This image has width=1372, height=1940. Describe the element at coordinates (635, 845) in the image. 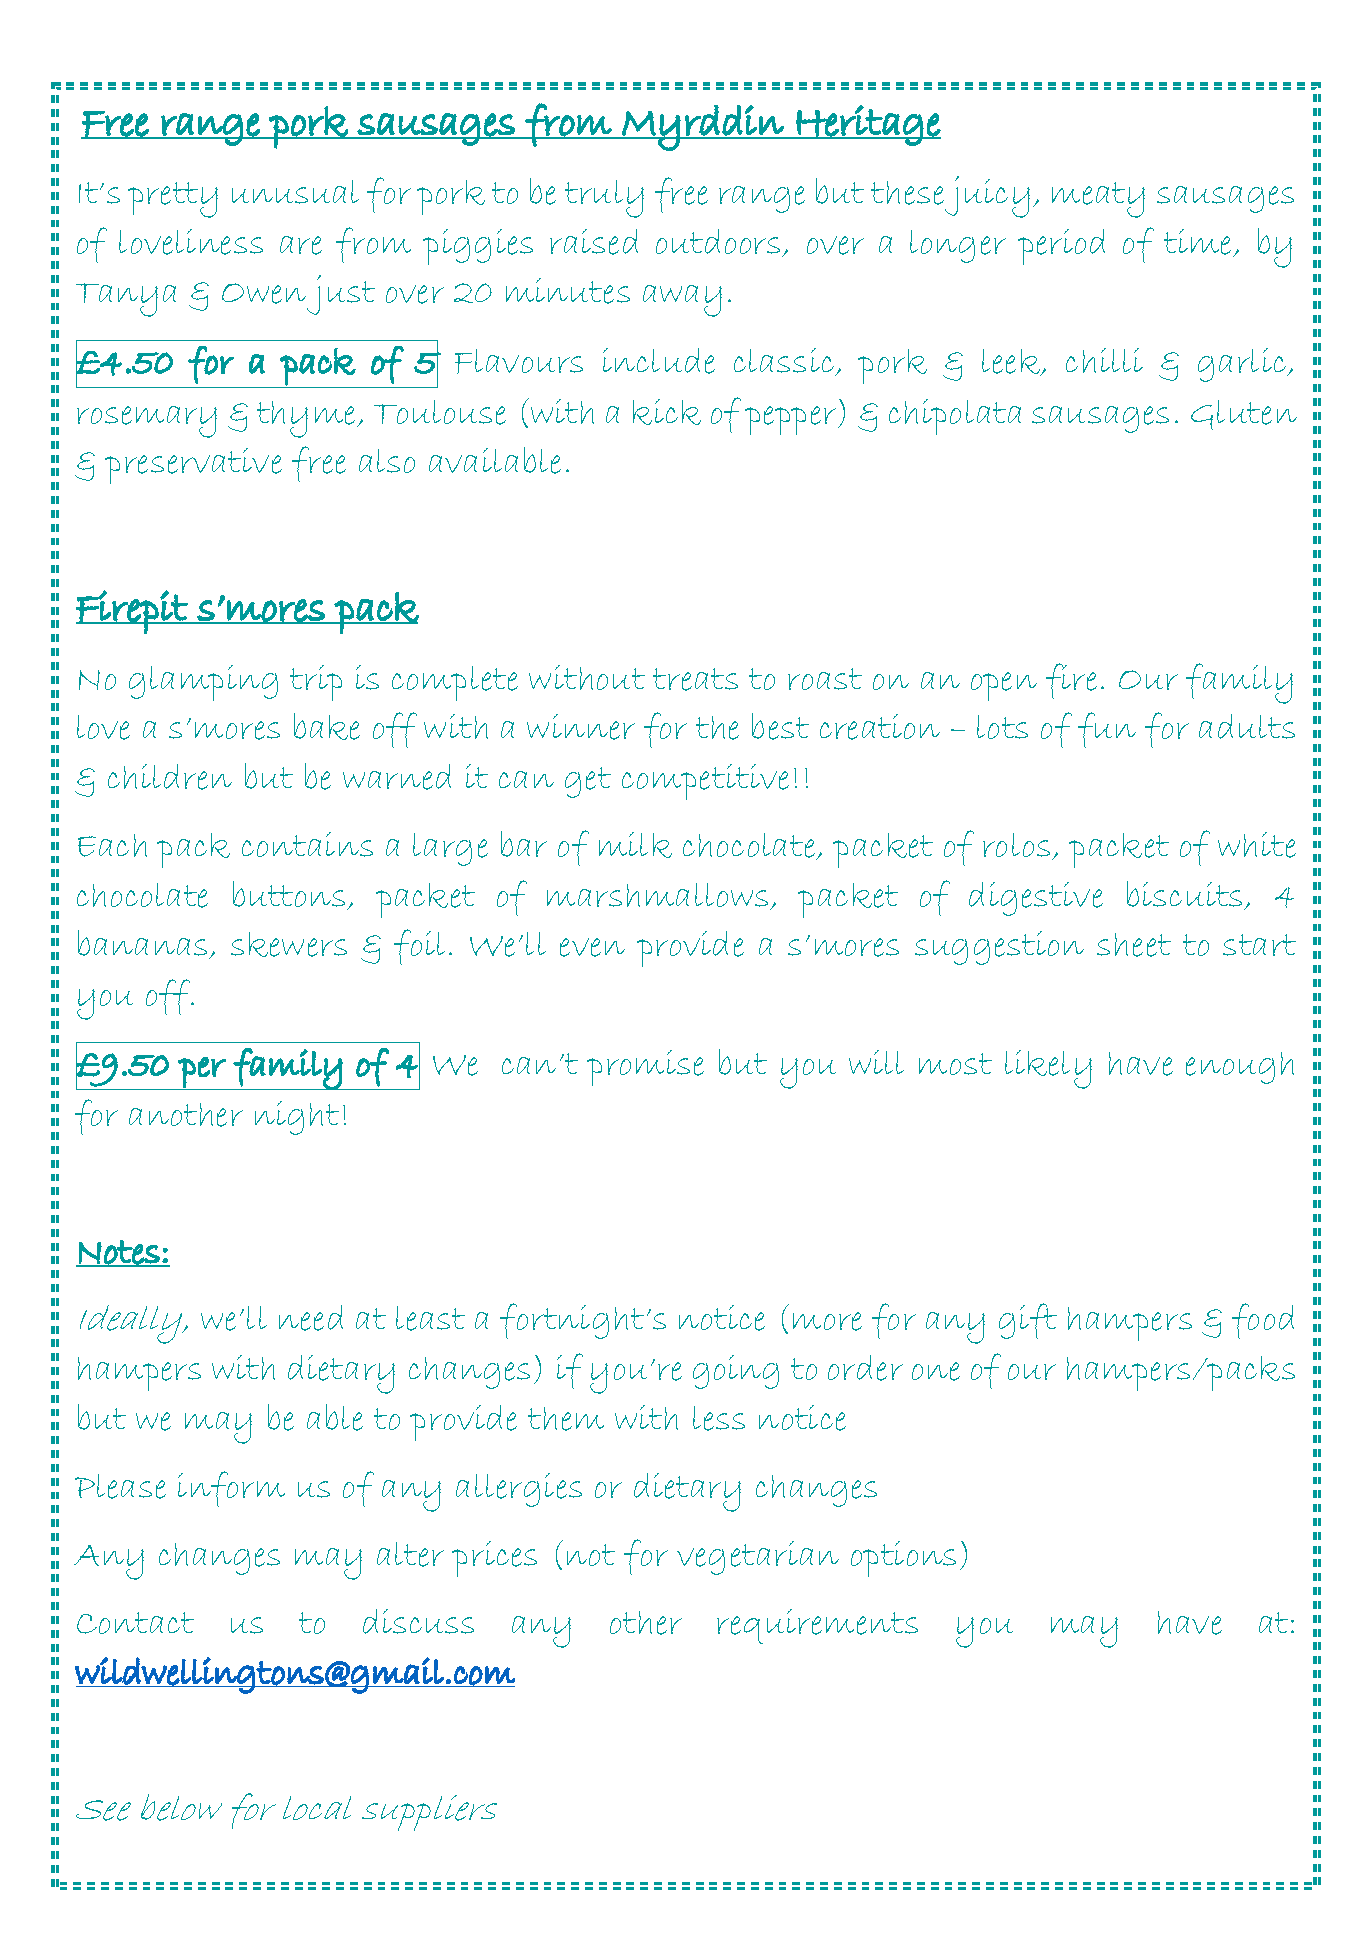

I see `milk` at that location.
